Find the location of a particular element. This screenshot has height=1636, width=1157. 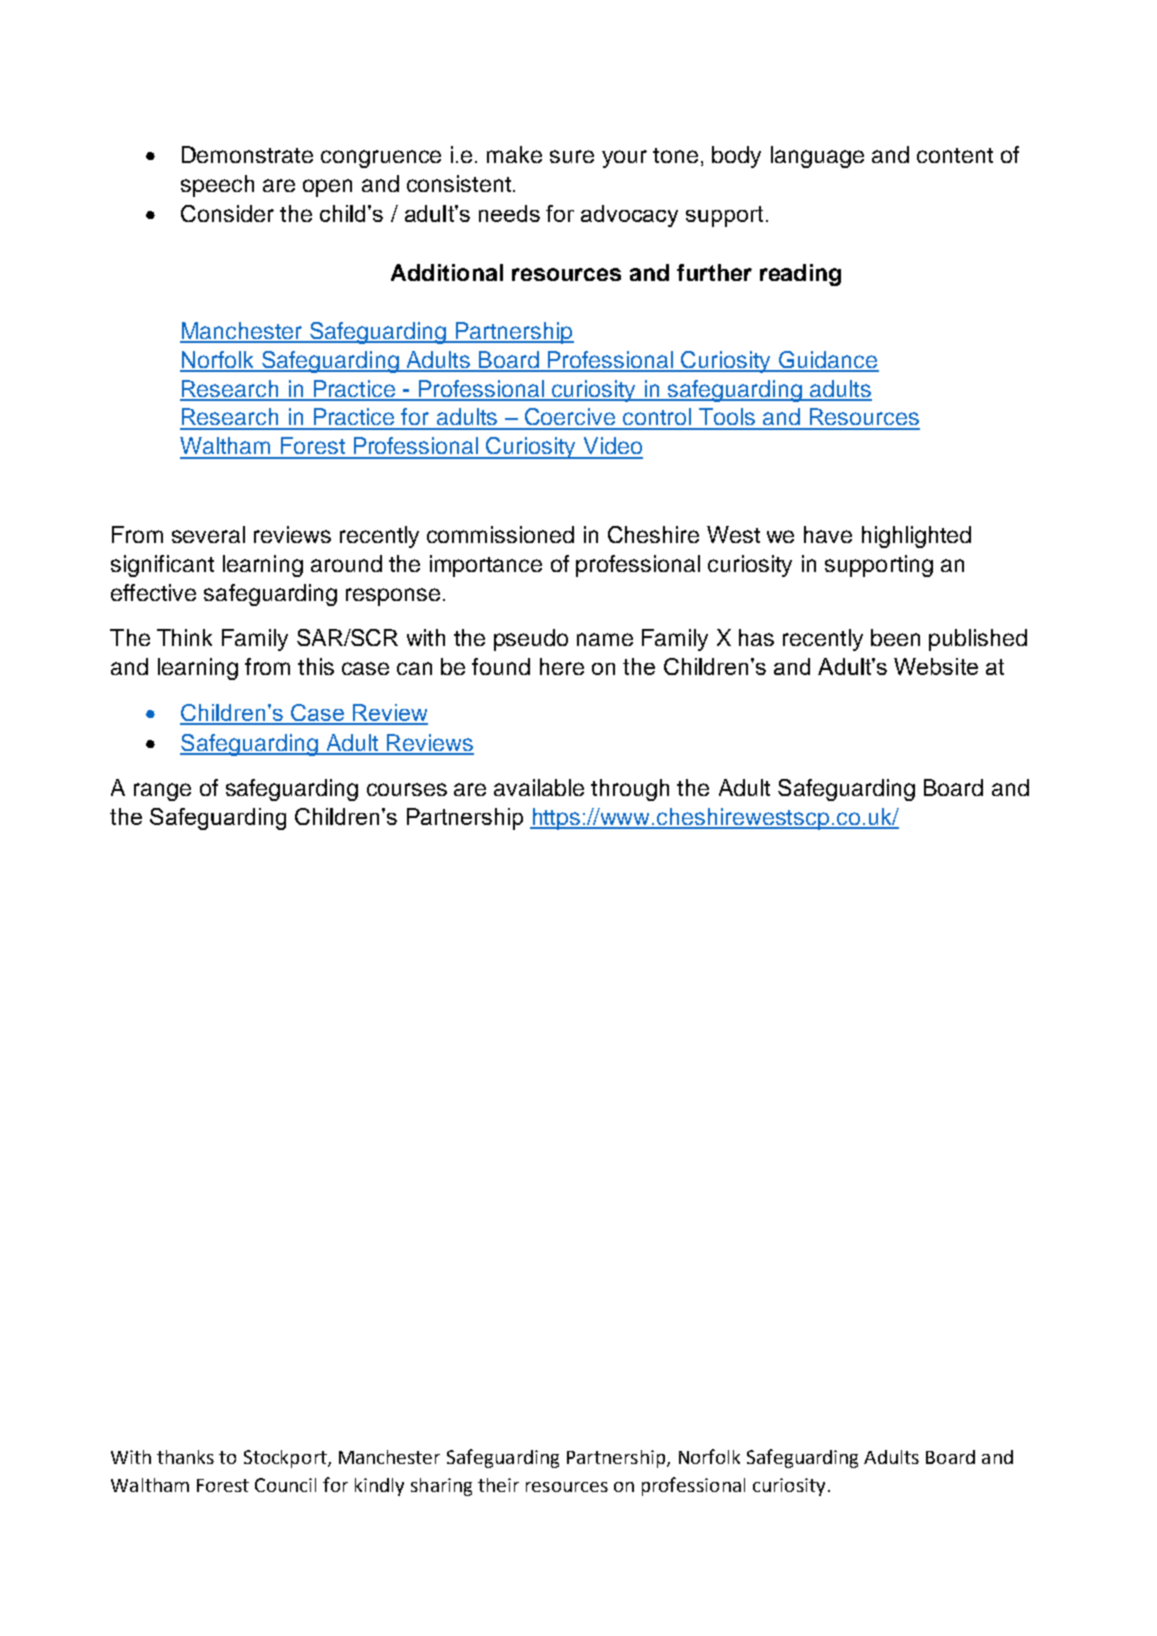

sharing is located at coordinates (441, 1487).
